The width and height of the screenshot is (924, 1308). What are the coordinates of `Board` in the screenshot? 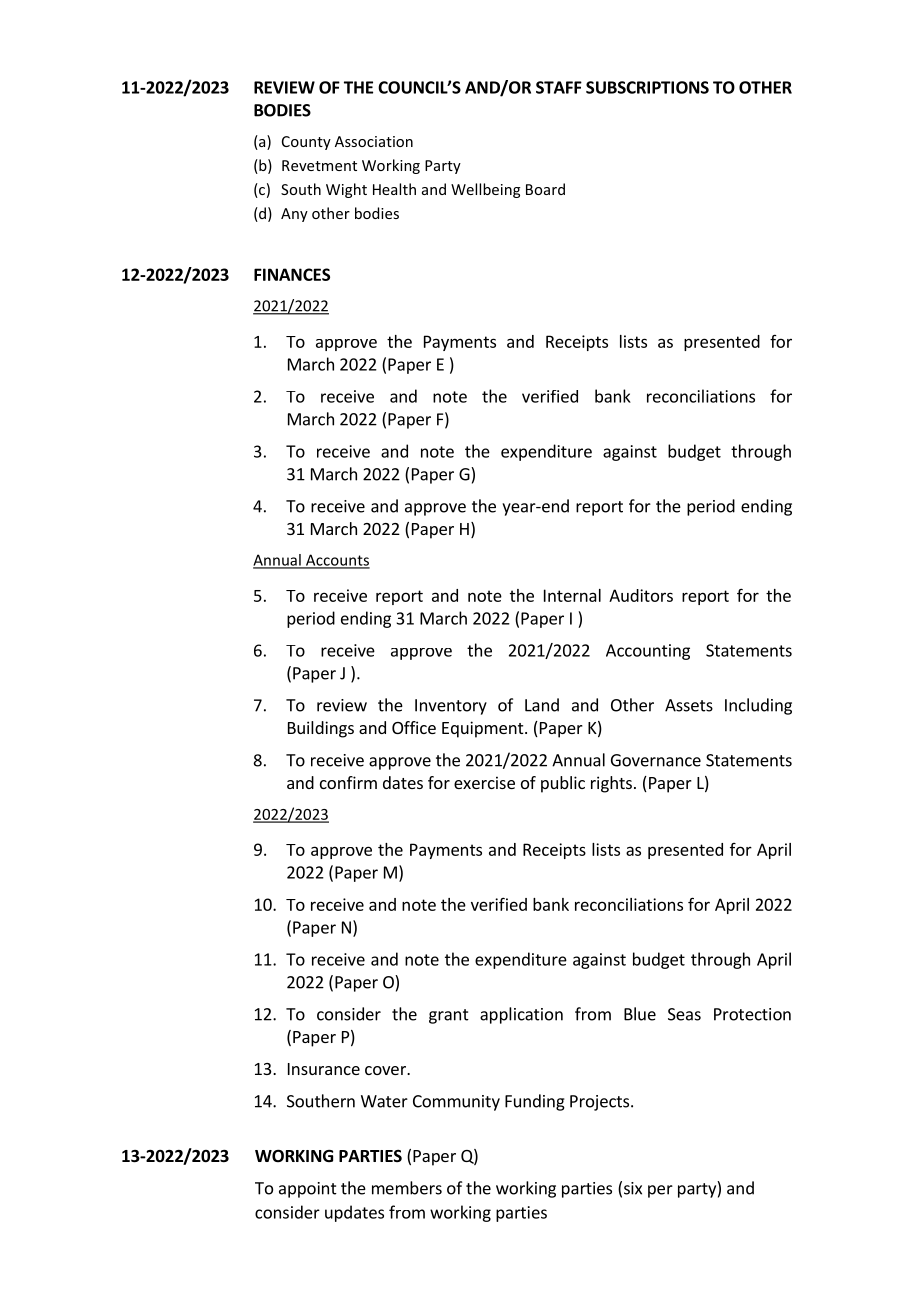 It's located at (545, 189).
